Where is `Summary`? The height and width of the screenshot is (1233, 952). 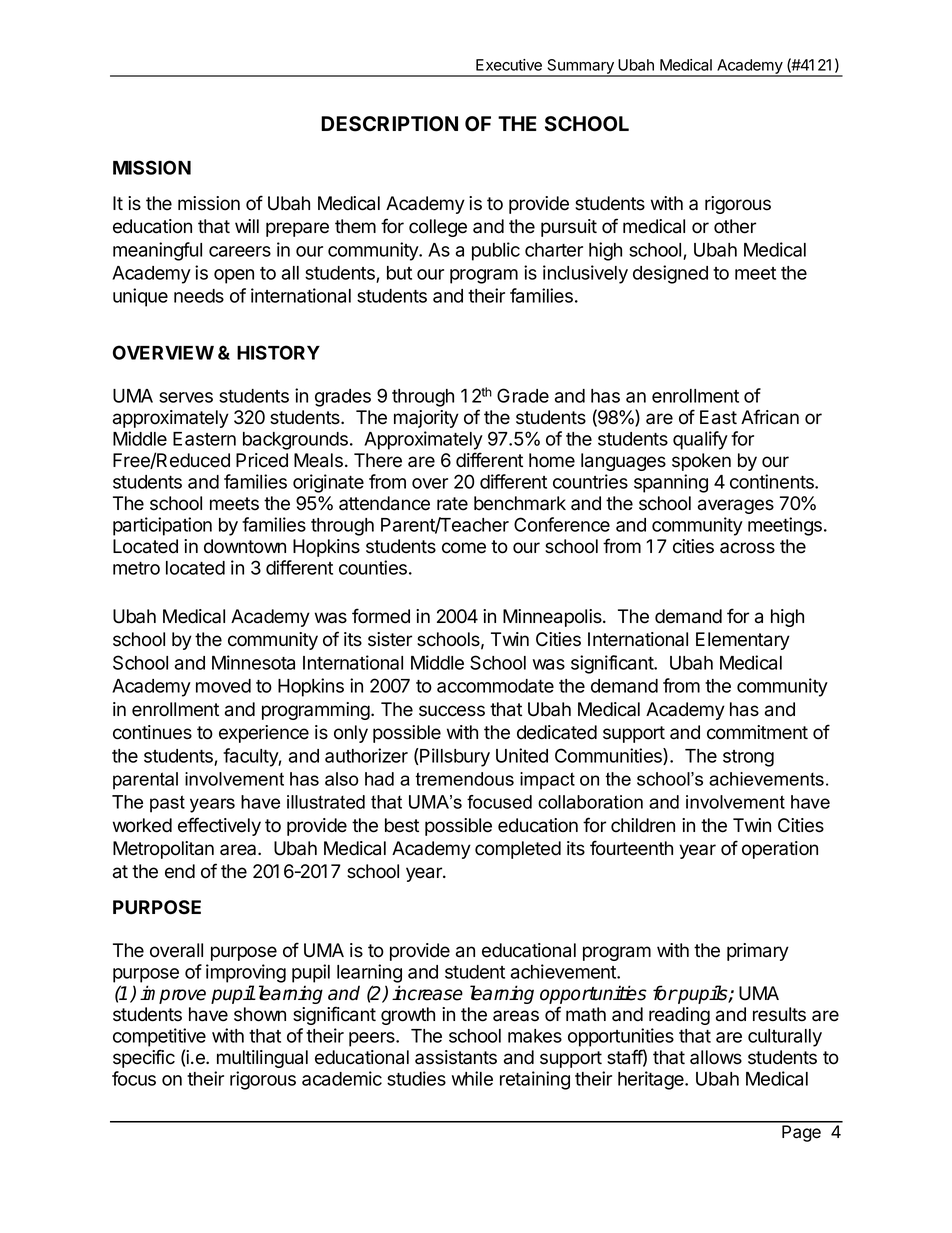
Summary is located at coordinates (580, 67).
